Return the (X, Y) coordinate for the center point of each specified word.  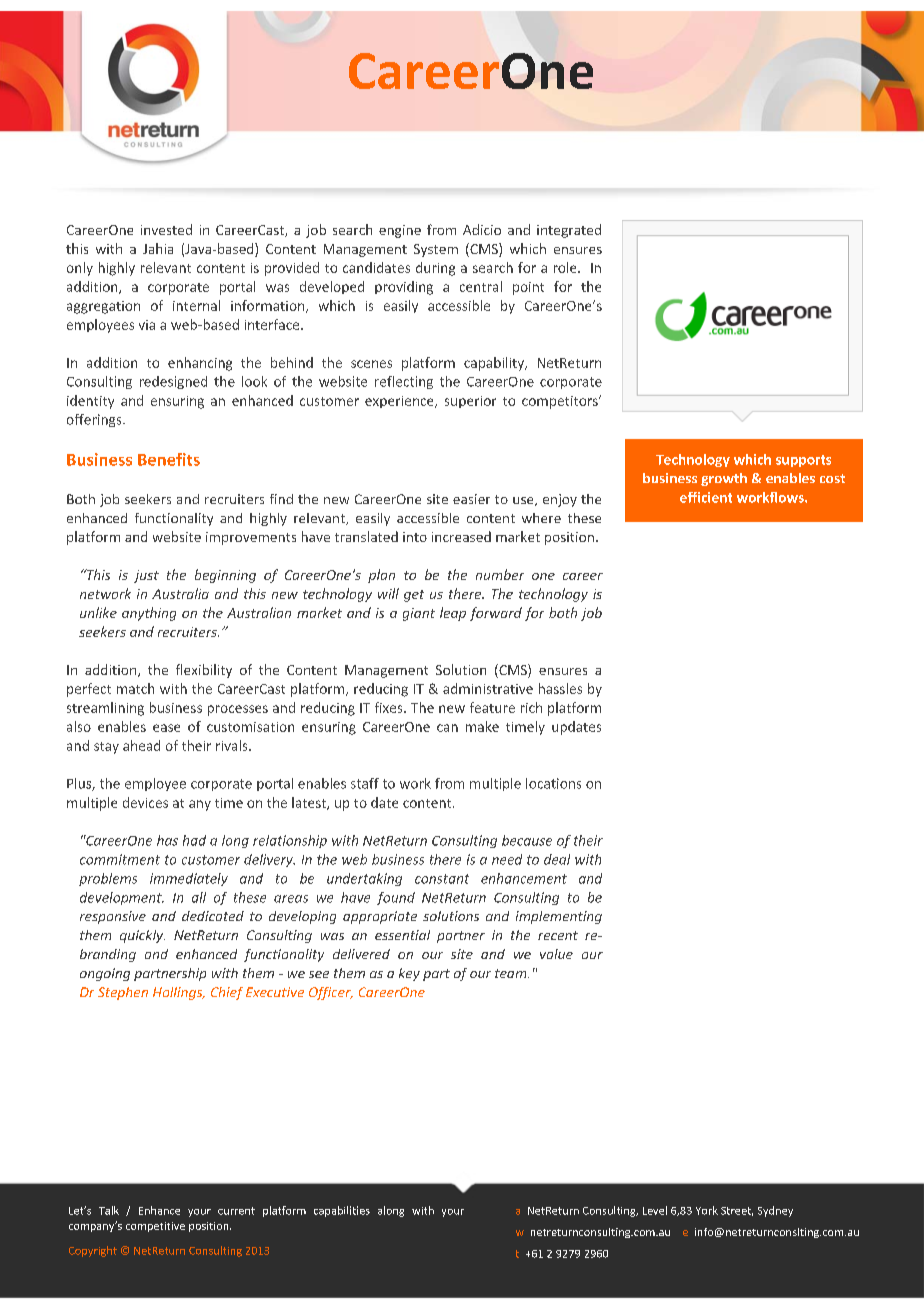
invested (166, 229)
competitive (155, 1227)
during (435, 269)
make (482, 726)
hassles (560, 688)
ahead (141, 745)
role (566, 267)
